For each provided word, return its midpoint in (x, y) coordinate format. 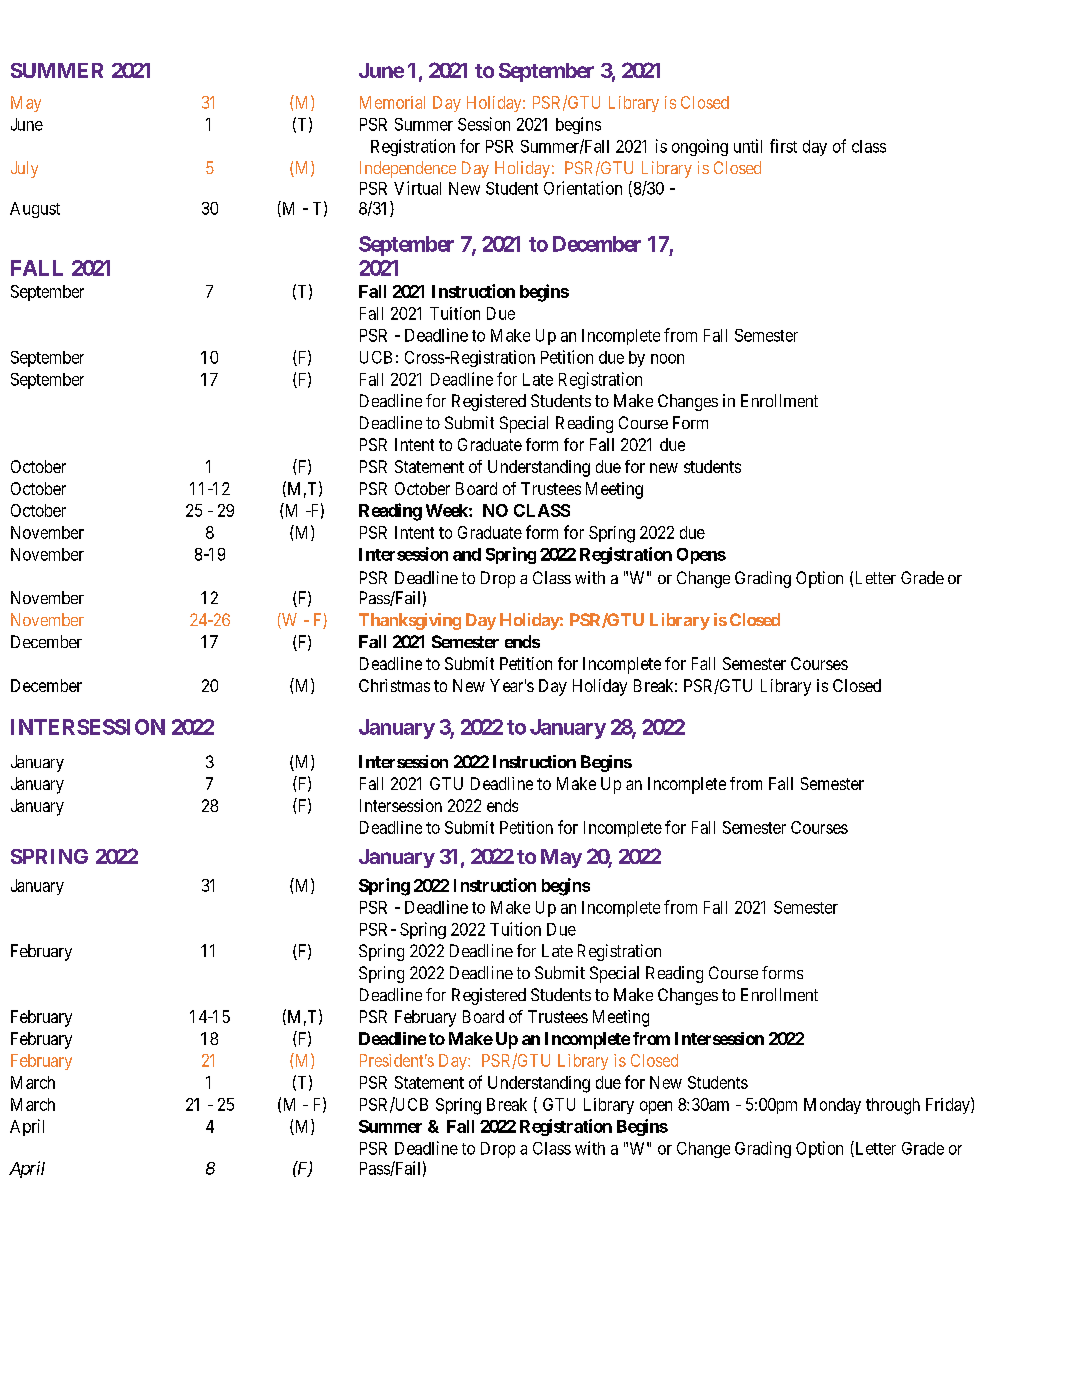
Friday (949, 1105)
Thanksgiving (410, 621)
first (783, 146)
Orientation (583, 188)
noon (667, 359)
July (24, 169)
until (748, 146)
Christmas (394, 685)
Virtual (417, 188)
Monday (832, 1106)
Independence (408, 169)
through (893, 1106)
